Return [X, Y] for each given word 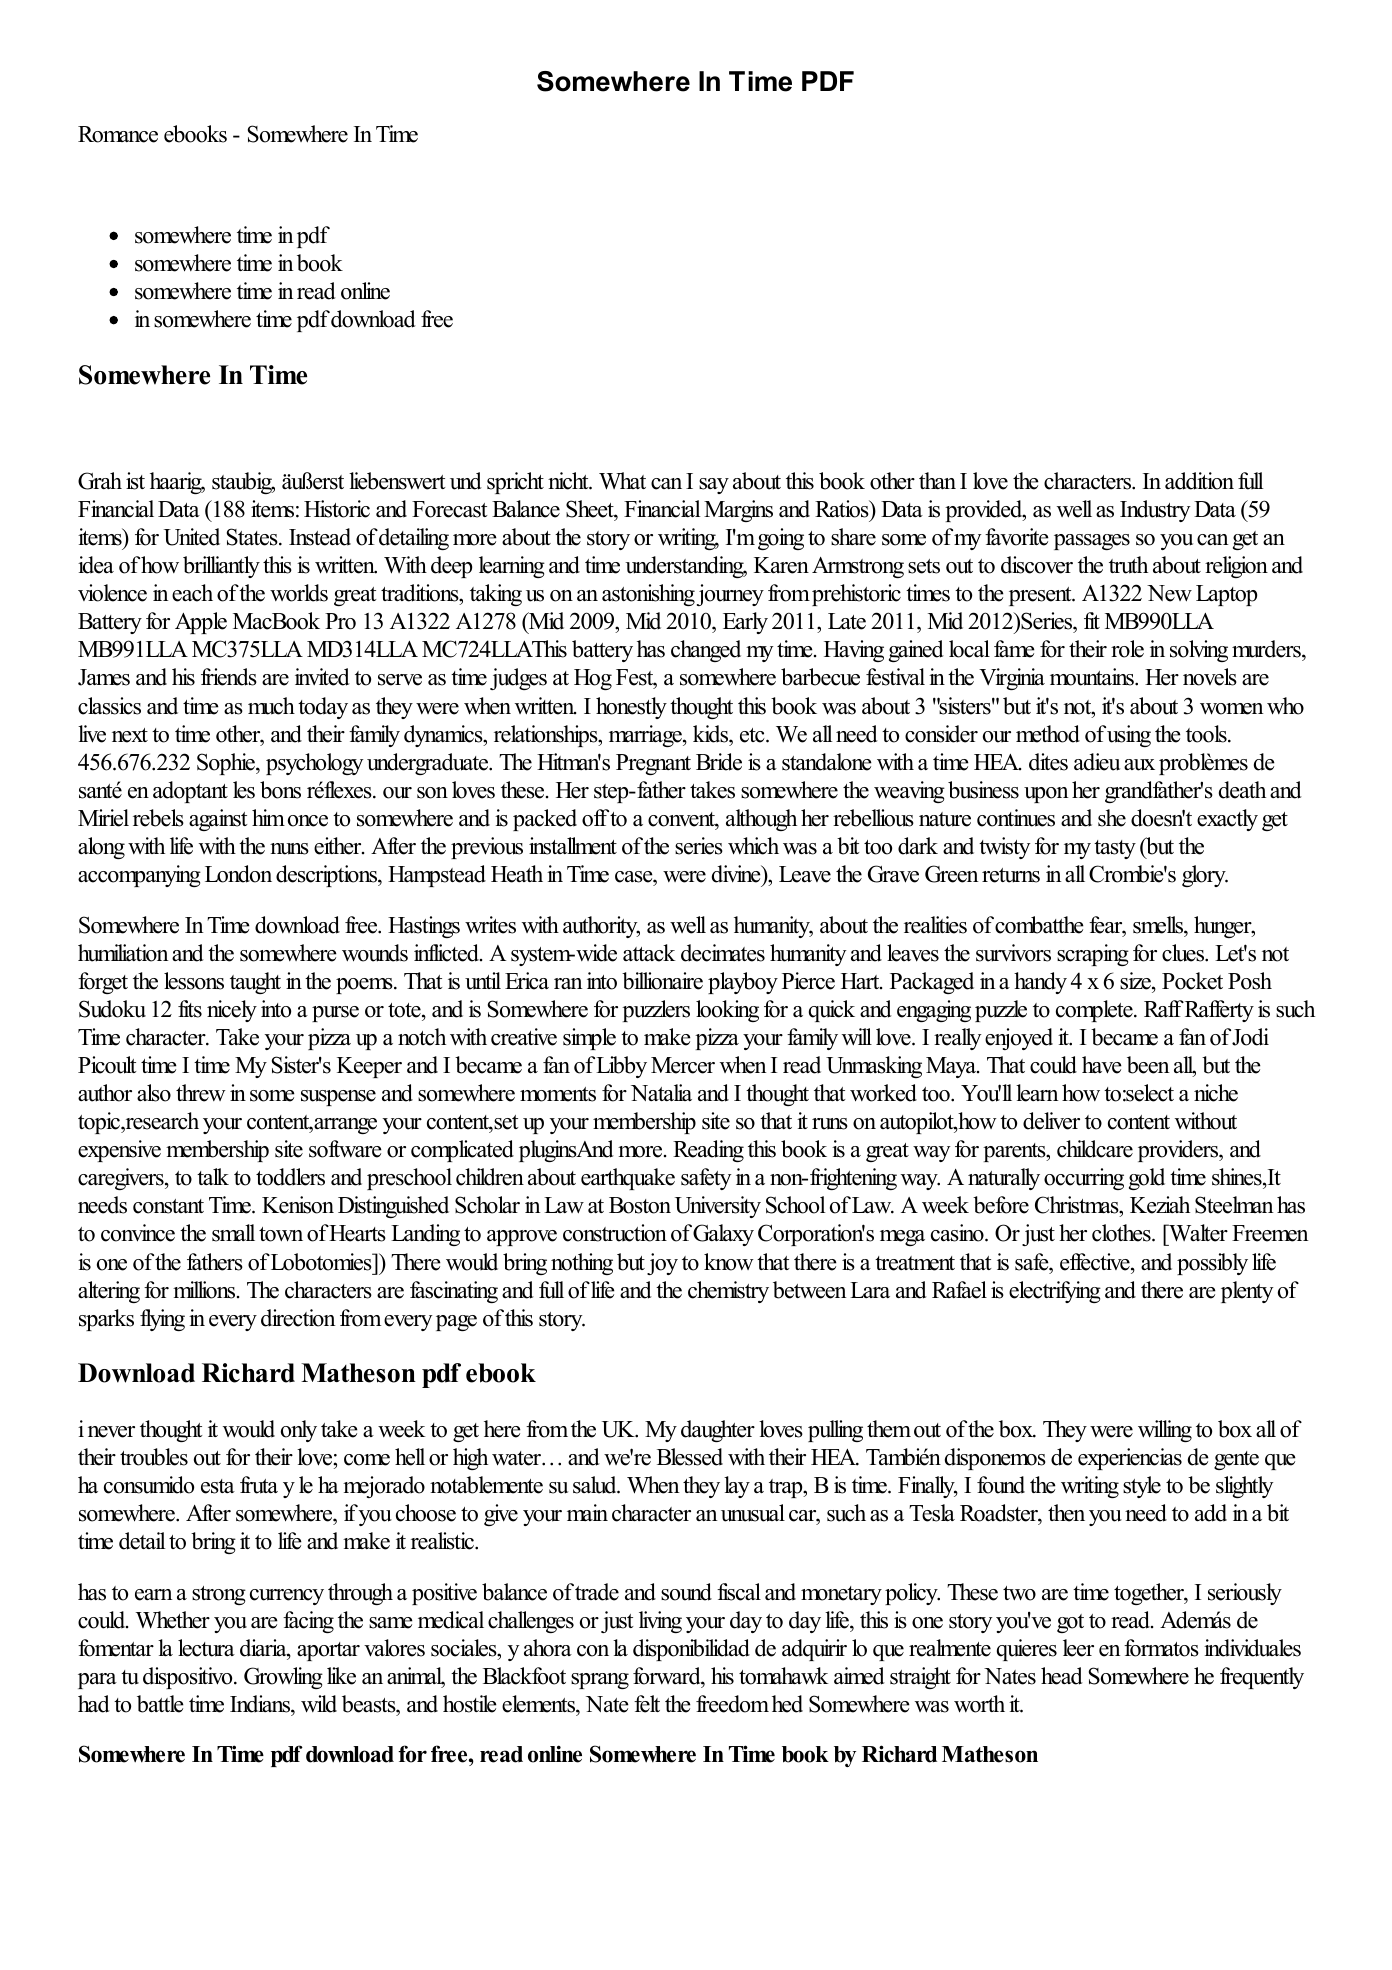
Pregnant [653, 764]
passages [1092, 542]
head [1062, 1676]
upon [1046, 795]
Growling [283, 1678]
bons [280, 790]
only [299, 1431]
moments [558, 1094]
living [660, 1622]
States [253, 537]
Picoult [107, 1065]
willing [1165, 1431]
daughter [718, 1431]
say [714, 486]
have [1102, 1065]
